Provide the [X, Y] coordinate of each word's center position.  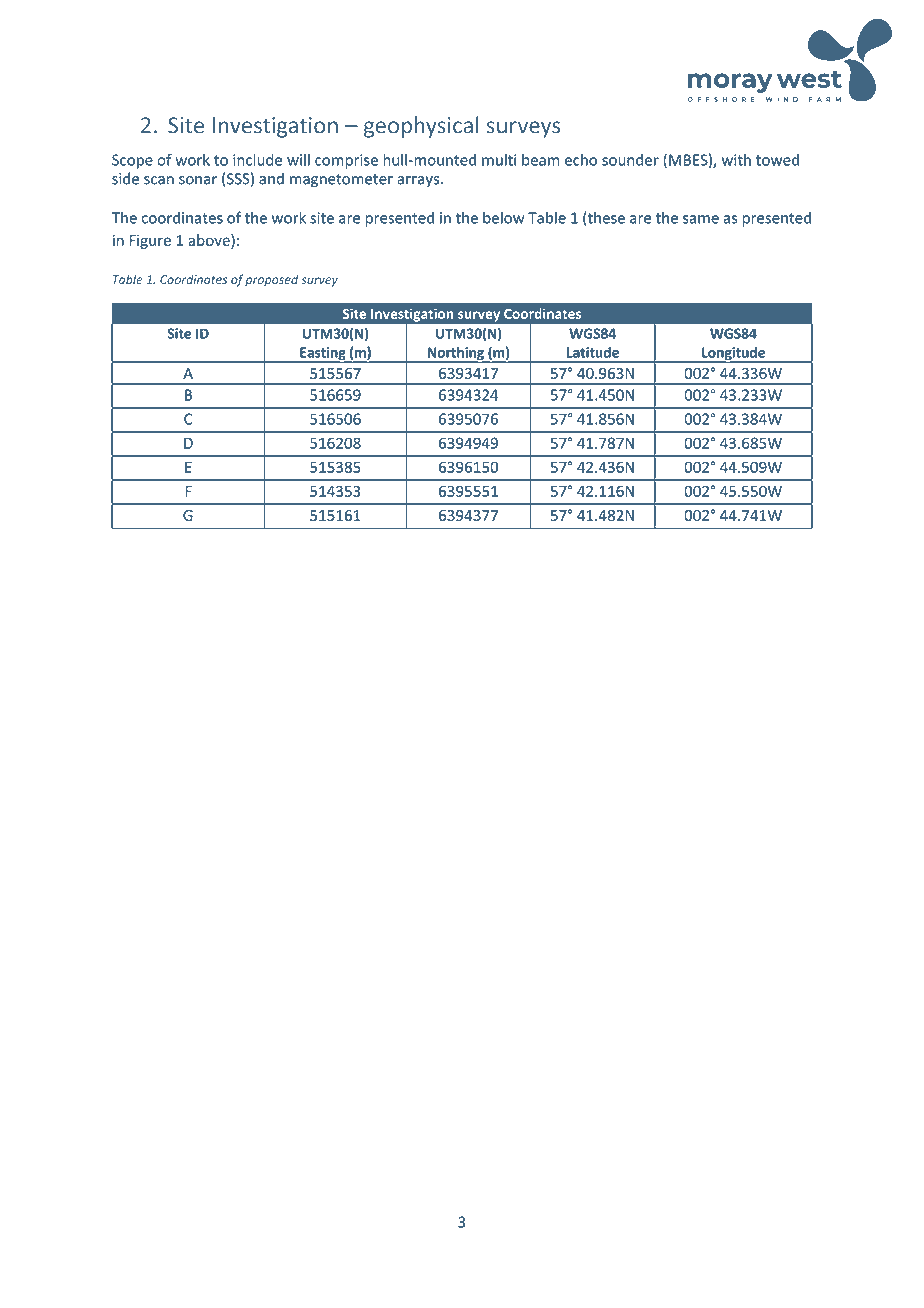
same [701, 219]
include [257, 160]
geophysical [421, 127]
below [504, 217]
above [210, 241]
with [736, 160]
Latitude [593, 352]
